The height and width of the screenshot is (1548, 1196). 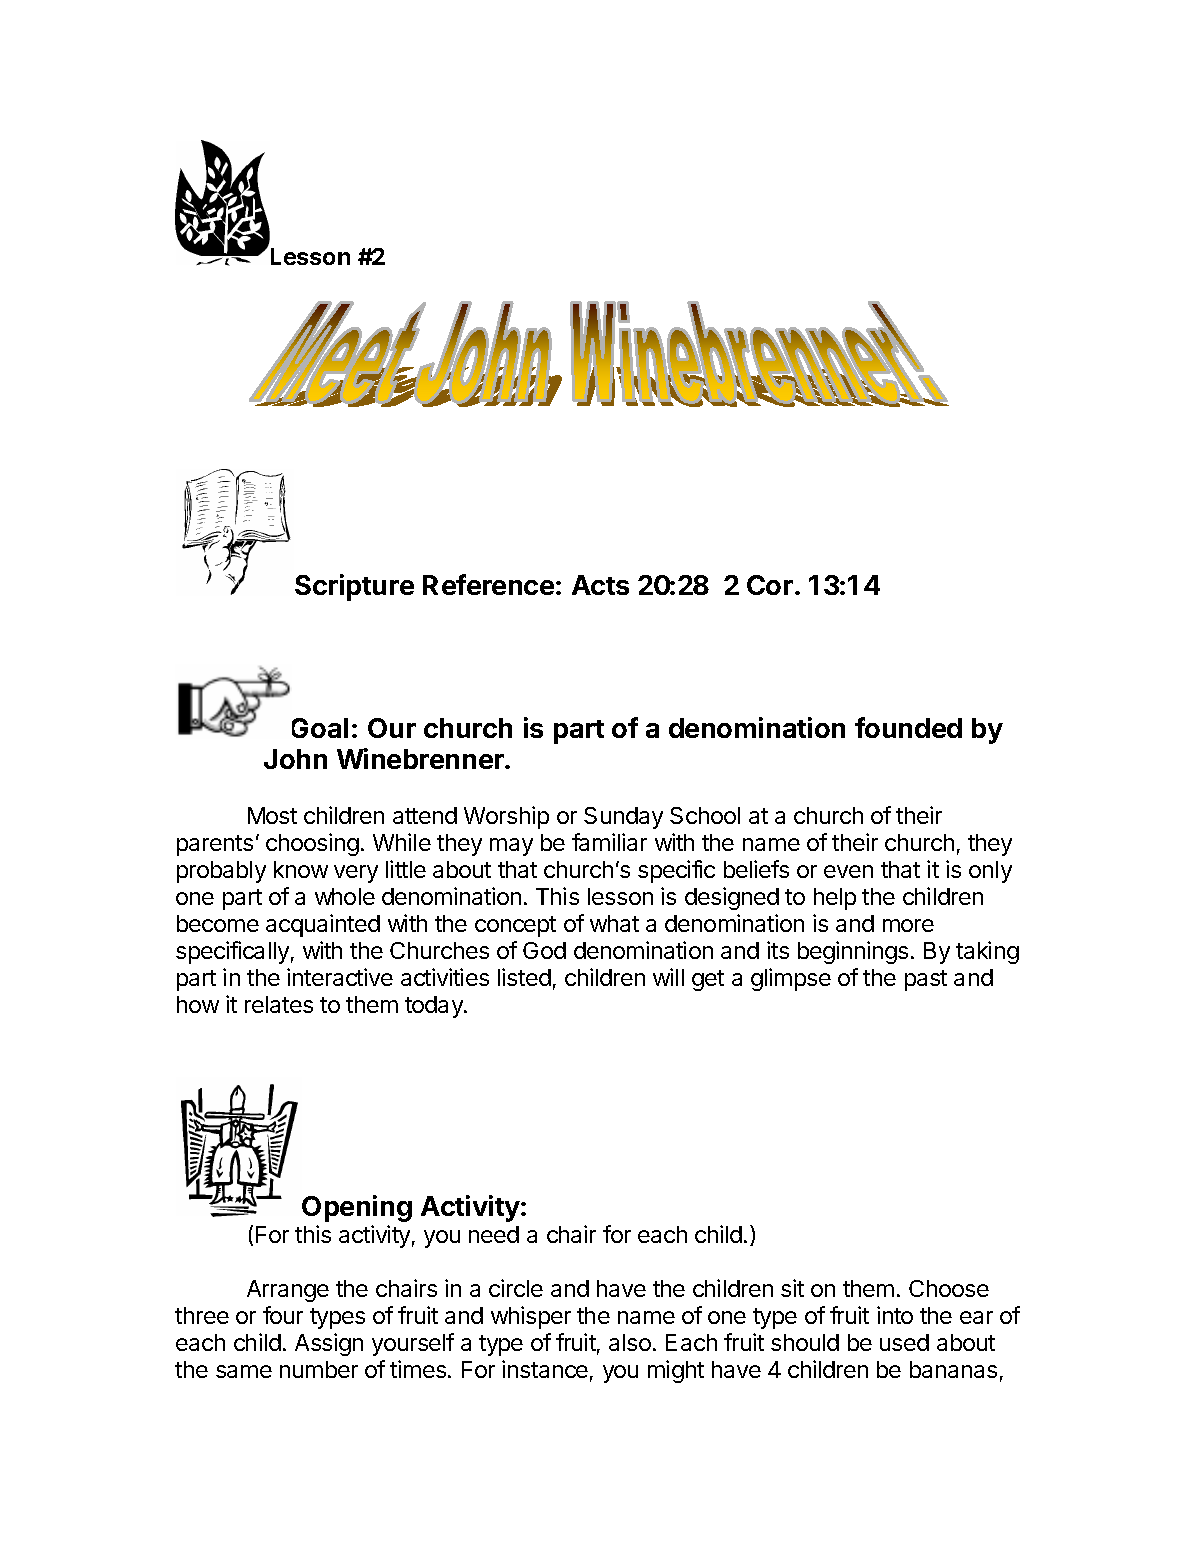 What do you see at coordinates (908, 727) in the screenshot?
I see `founded` at bounding box center [908, 727].
